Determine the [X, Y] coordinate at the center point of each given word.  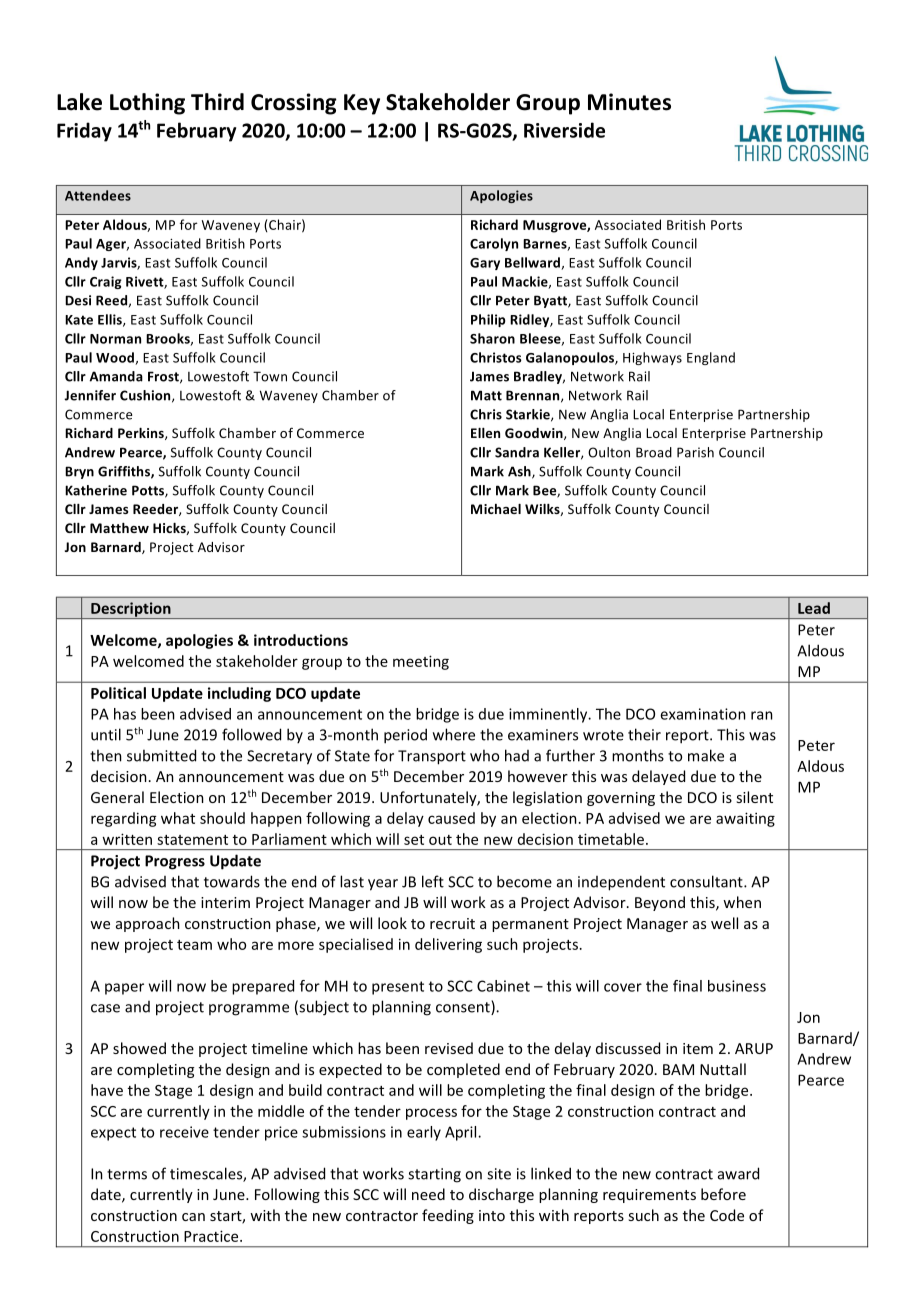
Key [362, 104]
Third [217, 102]
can [193, 1217]
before [723, 1194]
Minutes [629, 102]
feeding [448, 1216]
